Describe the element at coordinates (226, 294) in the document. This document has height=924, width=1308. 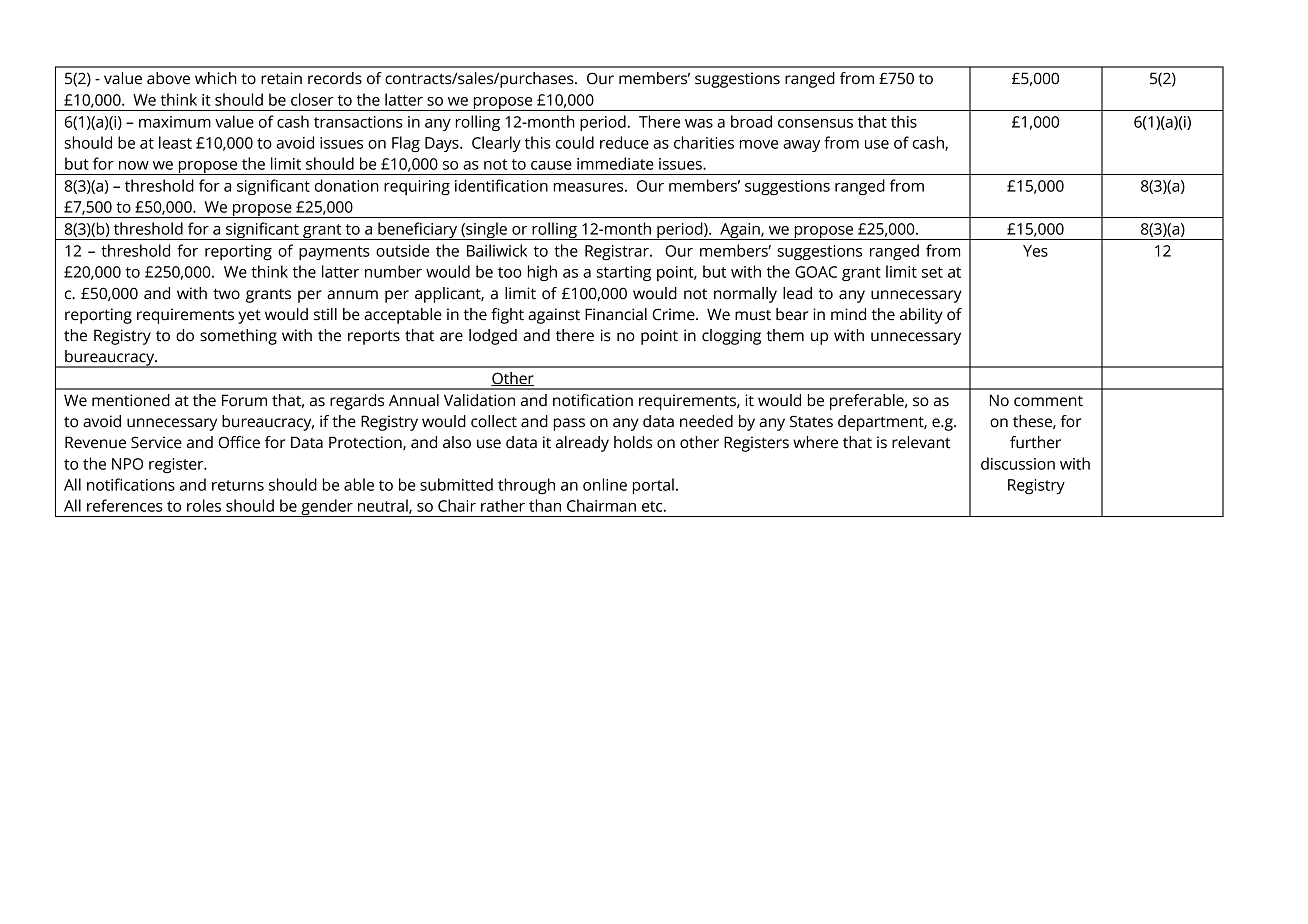
I see `two` at that location.
